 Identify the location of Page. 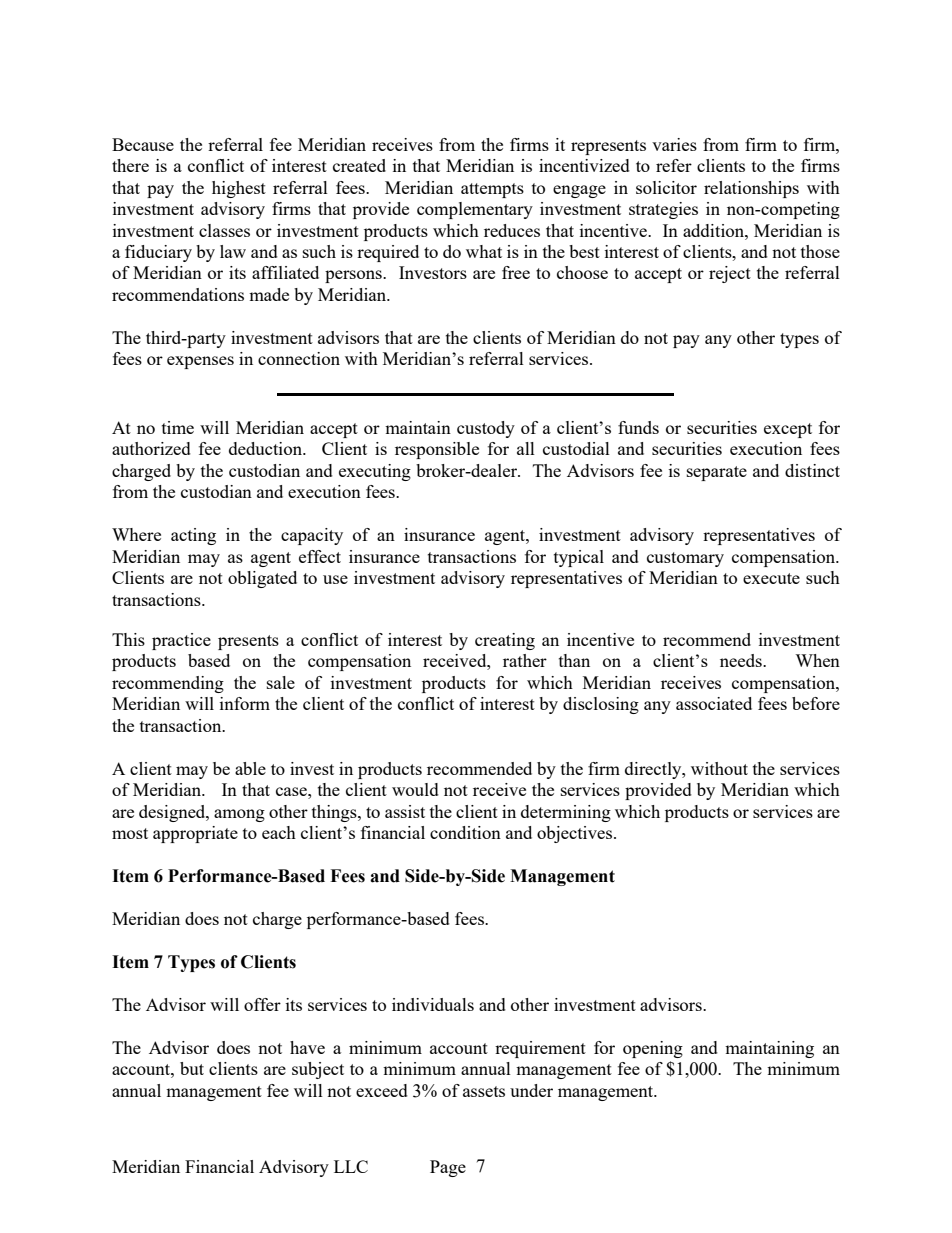
(448, 1168).
